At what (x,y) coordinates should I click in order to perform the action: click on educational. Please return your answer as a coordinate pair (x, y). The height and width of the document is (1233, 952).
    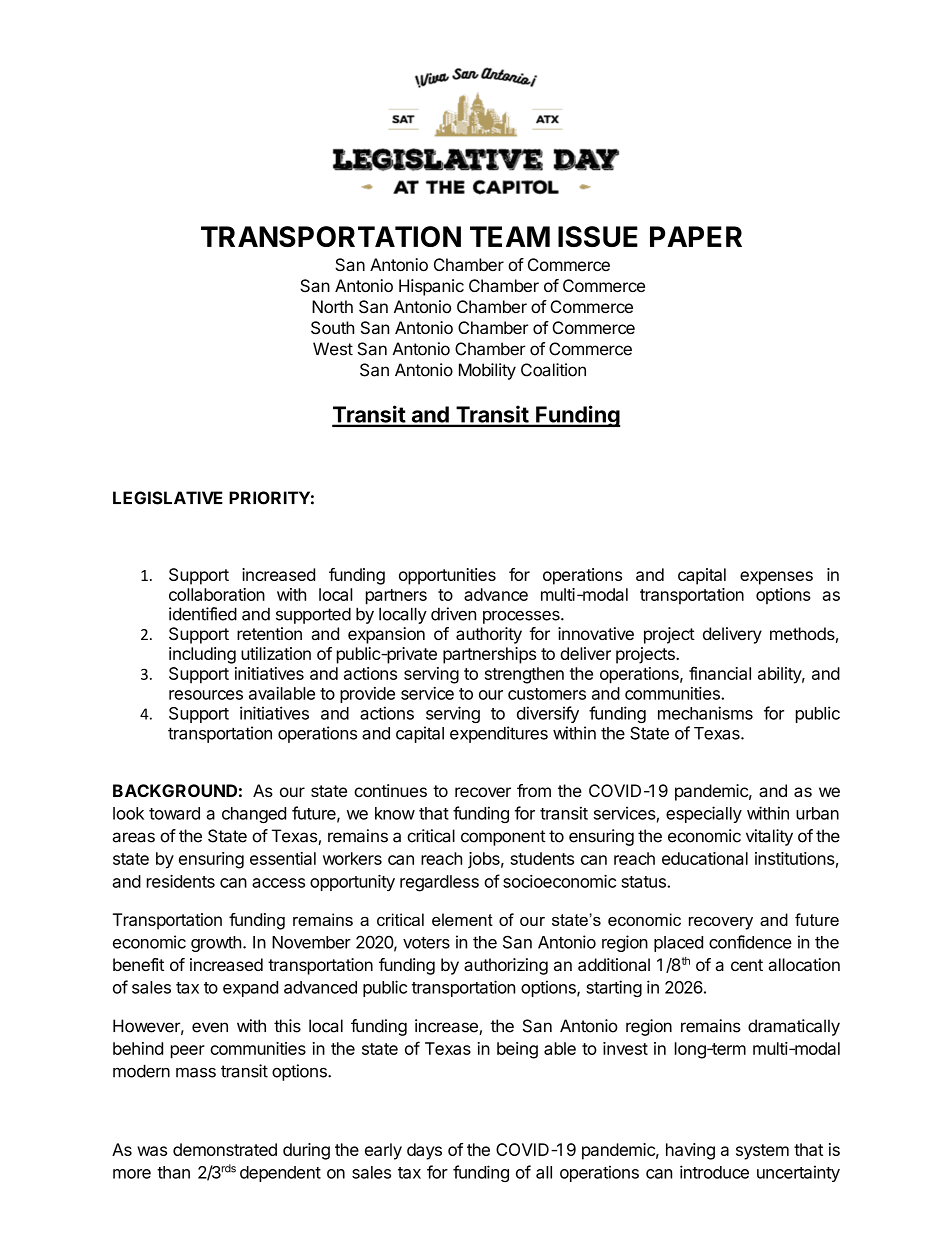
    Looking at the image, I should click on (705, 858).
